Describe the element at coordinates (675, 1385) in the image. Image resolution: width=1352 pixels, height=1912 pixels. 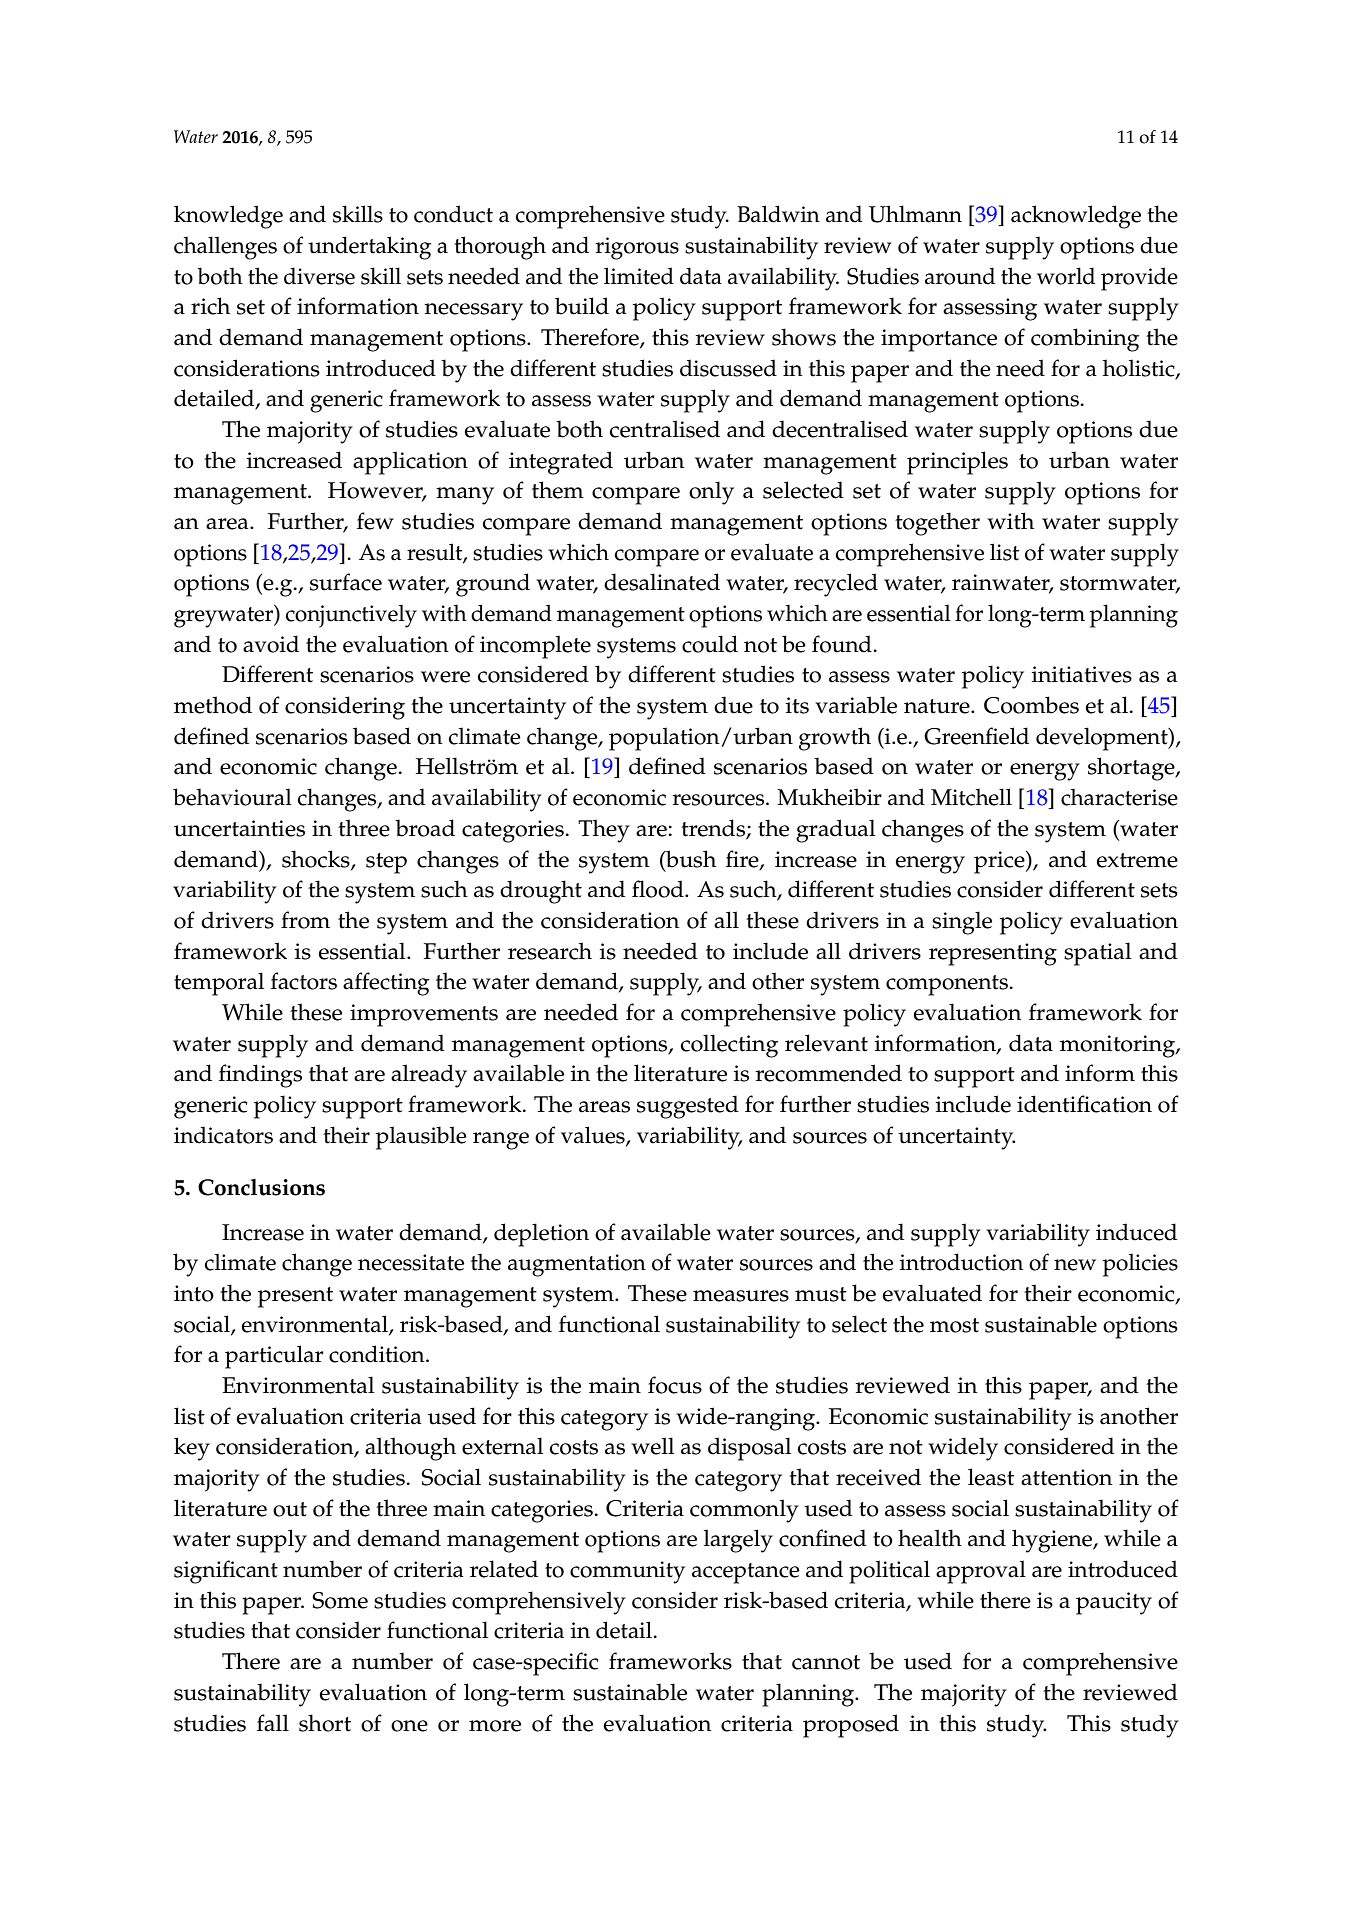
I see `focus` at that location.
